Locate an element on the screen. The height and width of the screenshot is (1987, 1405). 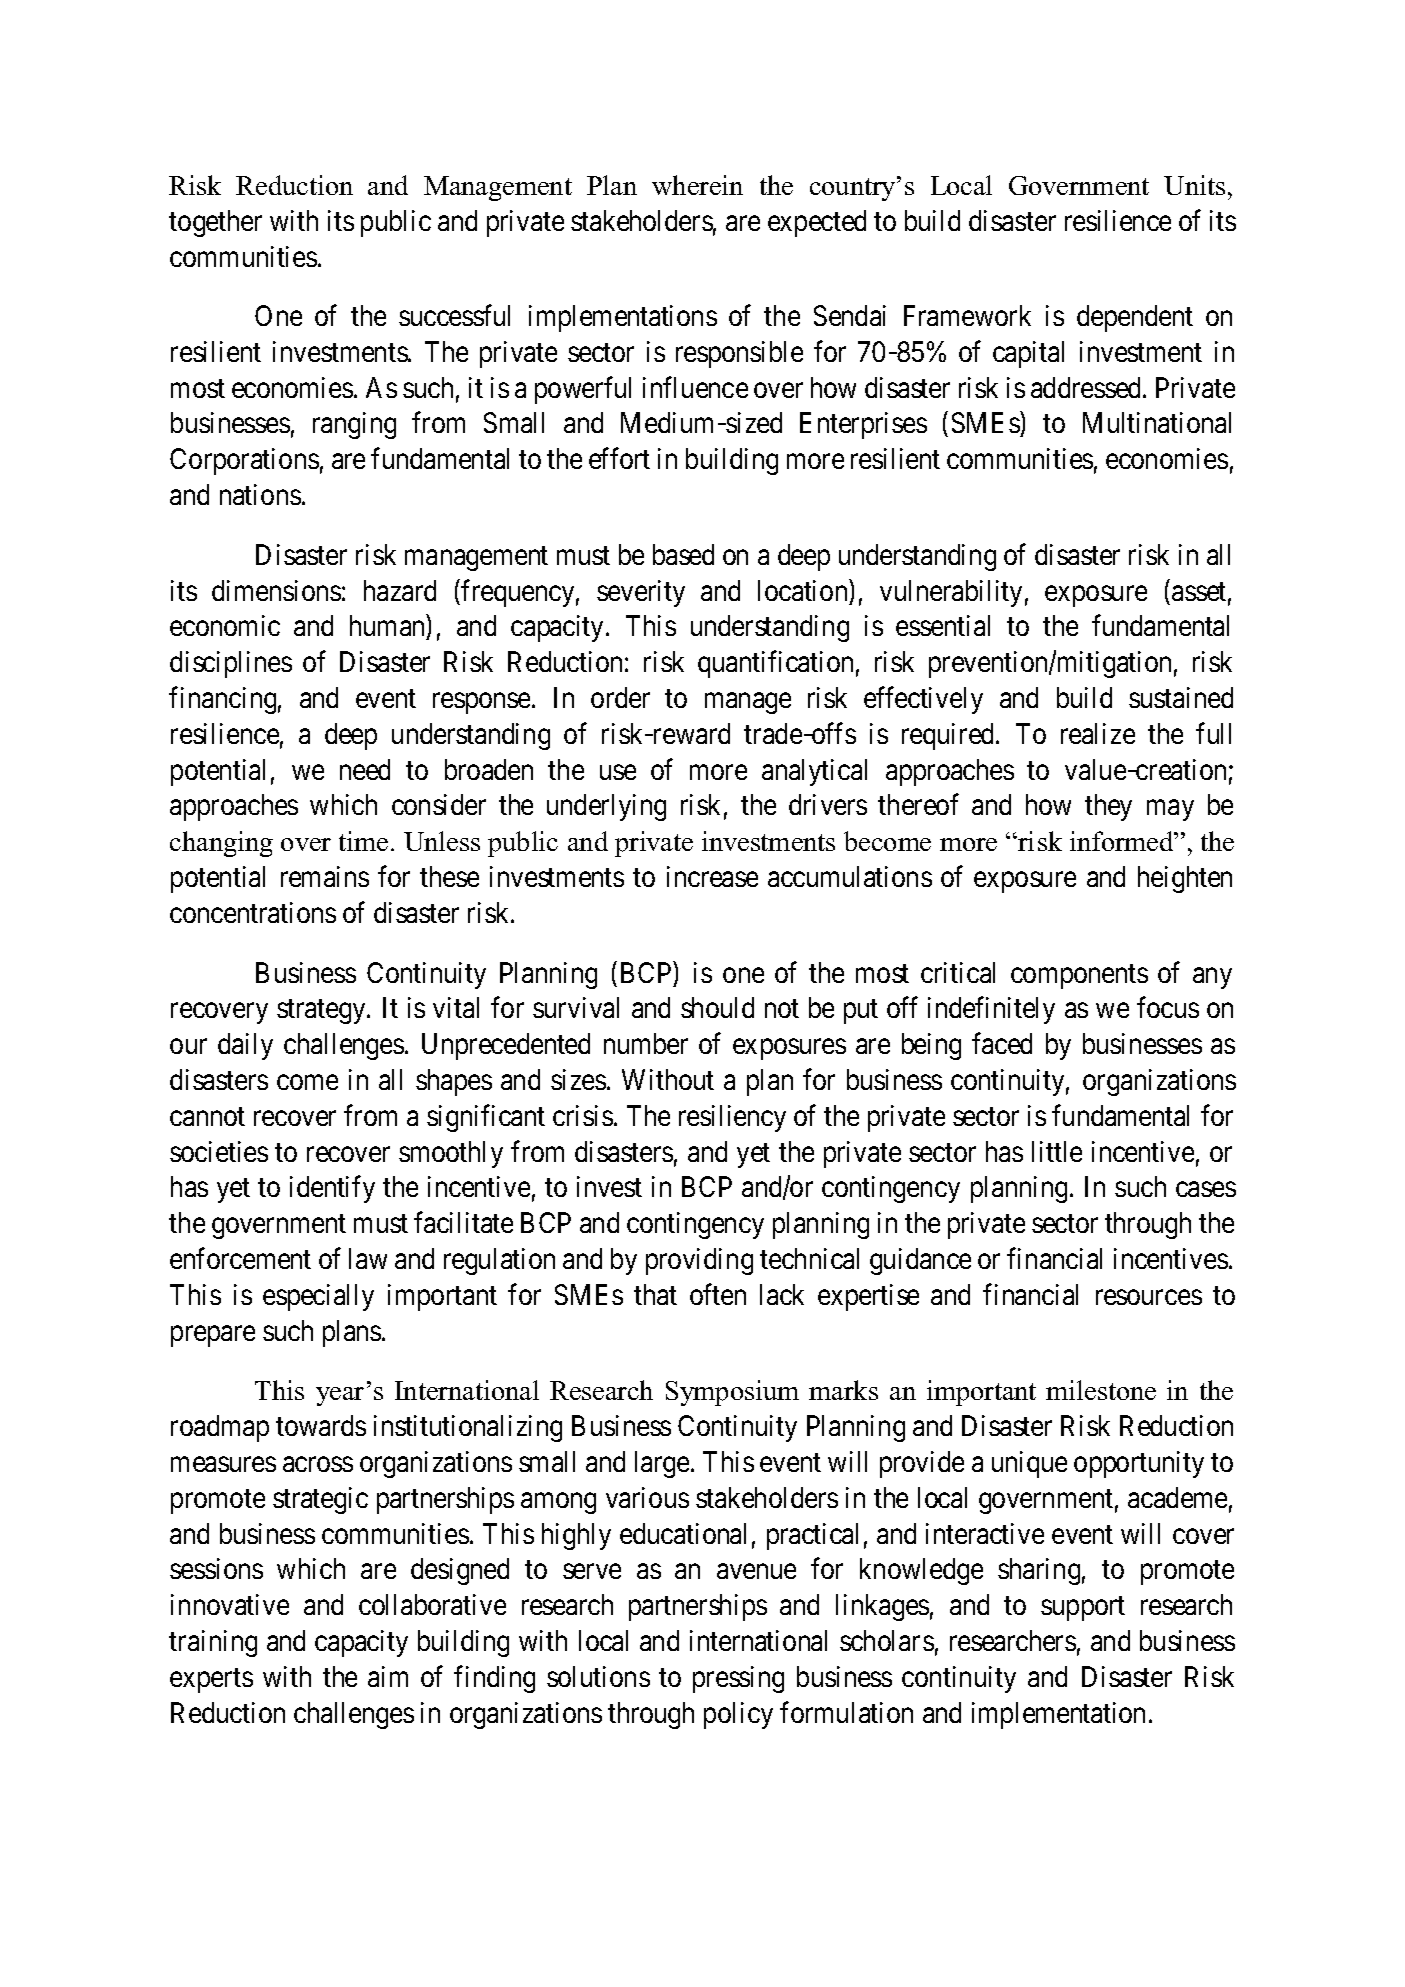
strategy is located at coordinates (322, 1012).
